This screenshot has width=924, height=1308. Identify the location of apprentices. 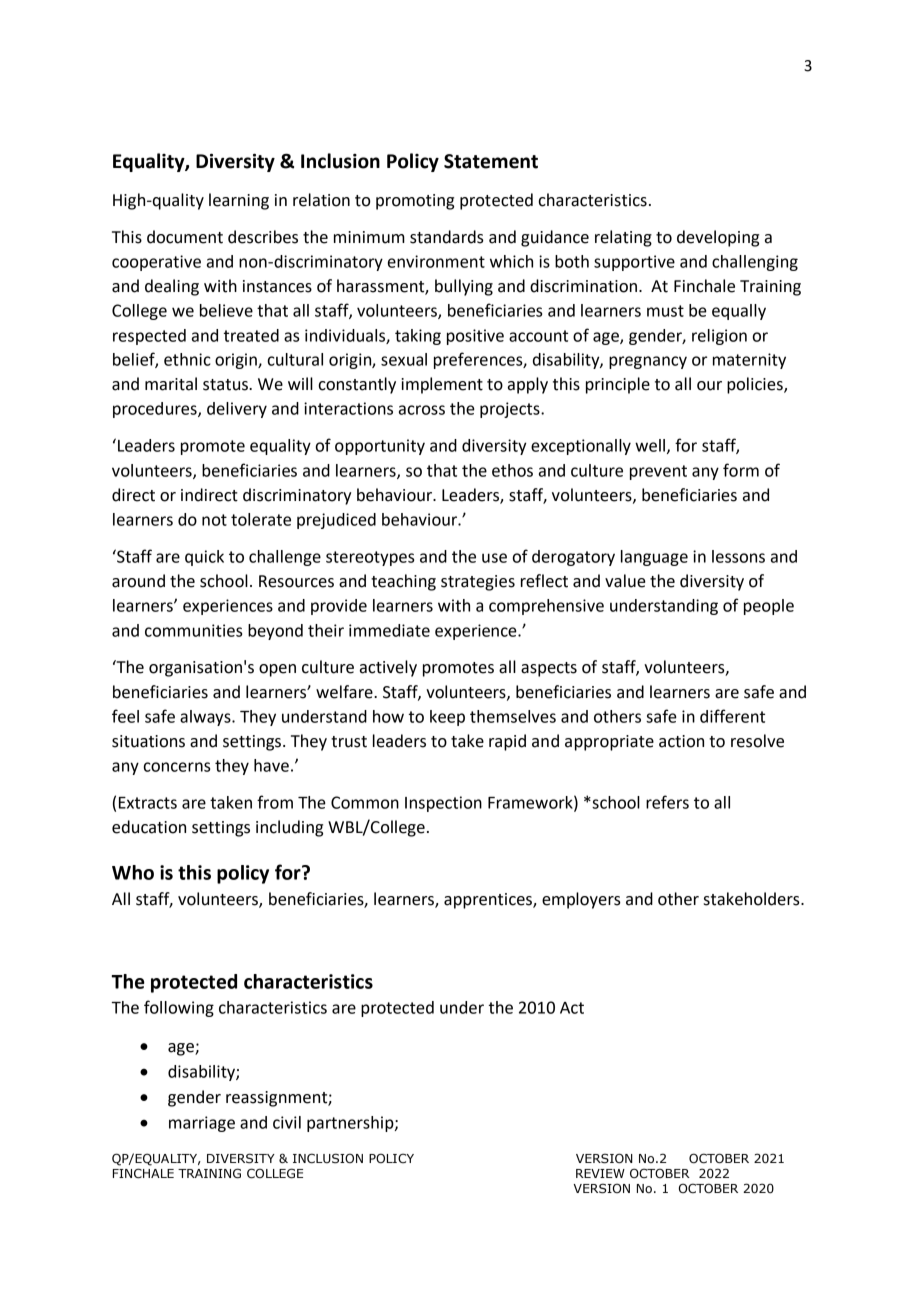
(489, 901).
